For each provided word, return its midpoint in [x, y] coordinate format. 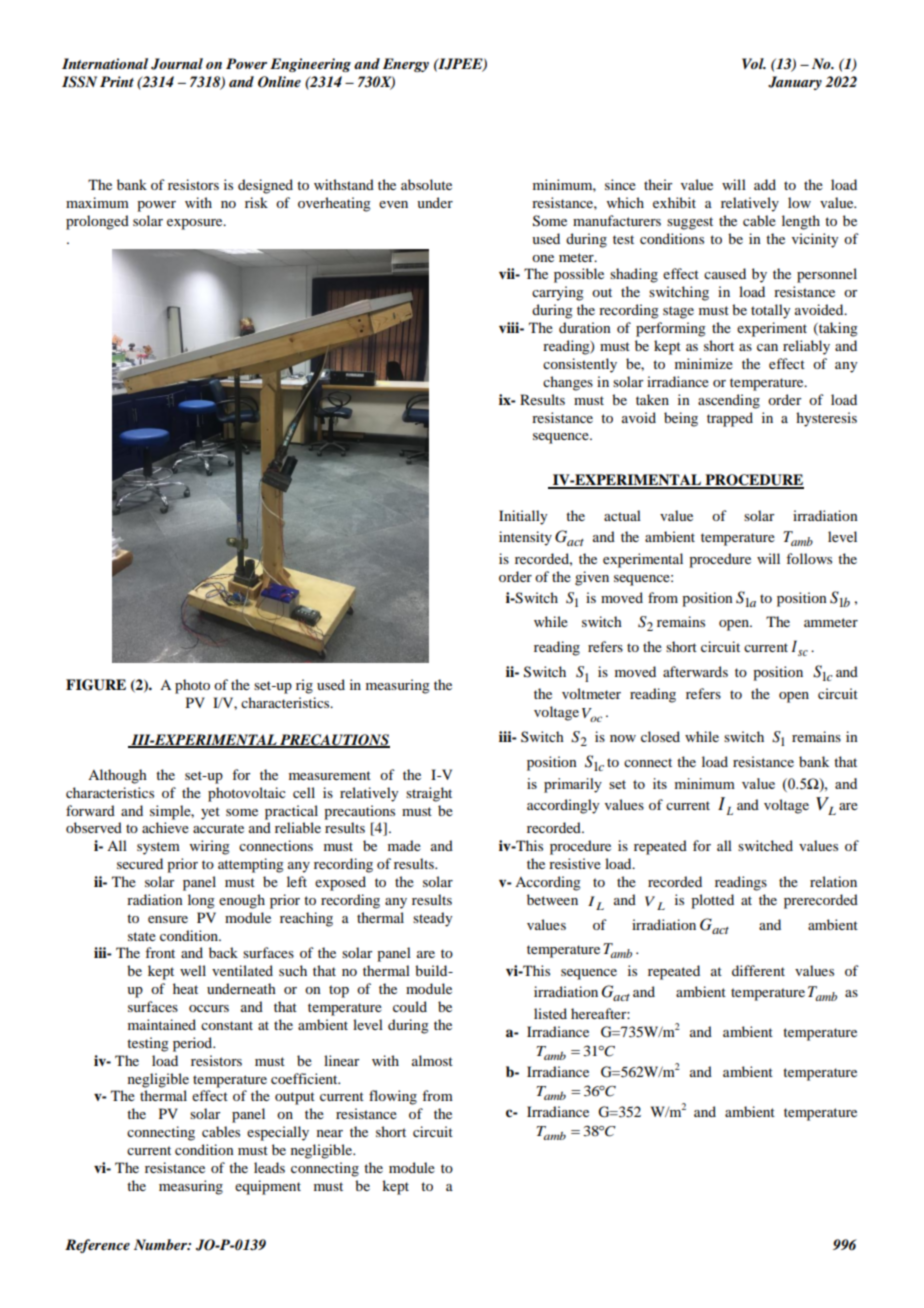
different [758, 970]
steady [432, 919]
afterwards [695, 671]
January [795, 83]
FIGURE [96, 685]
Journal [177, 64]
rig [304, 686]
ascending [729, 401]
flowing [393, 1097]
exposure [196, 224]
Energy [406, 65]
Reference [97, 1246]
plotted [712, 901]
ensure [168, 919]
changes [568, 383]
